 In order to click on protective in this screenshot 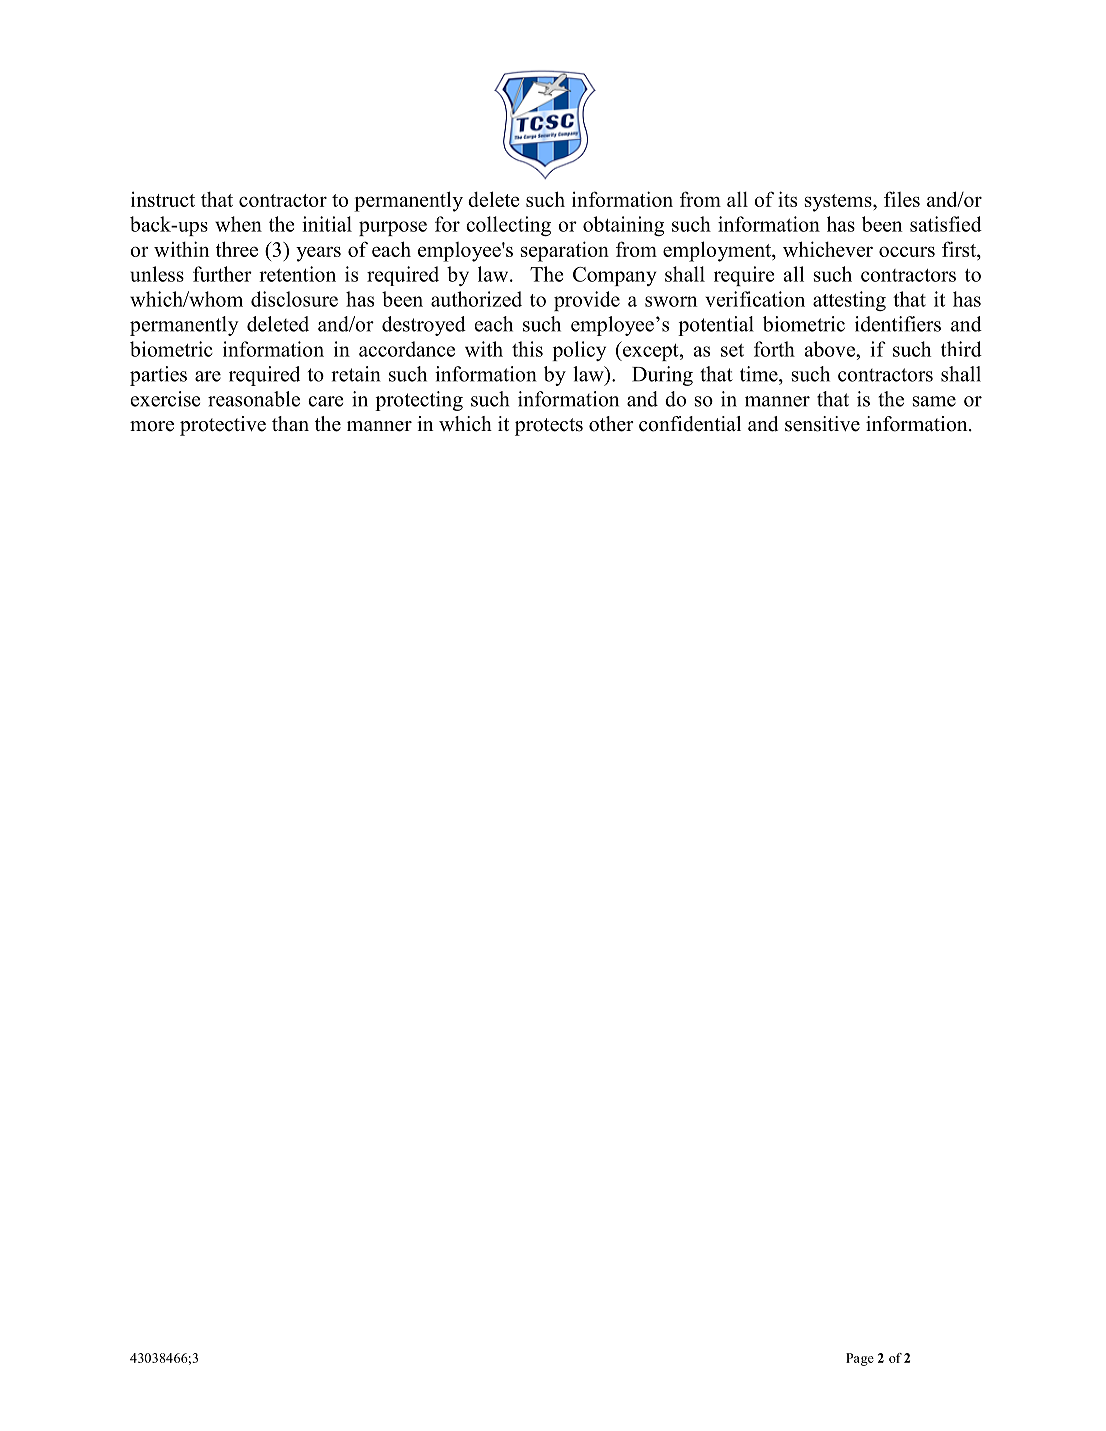, I will do `click(223, 426)`.
